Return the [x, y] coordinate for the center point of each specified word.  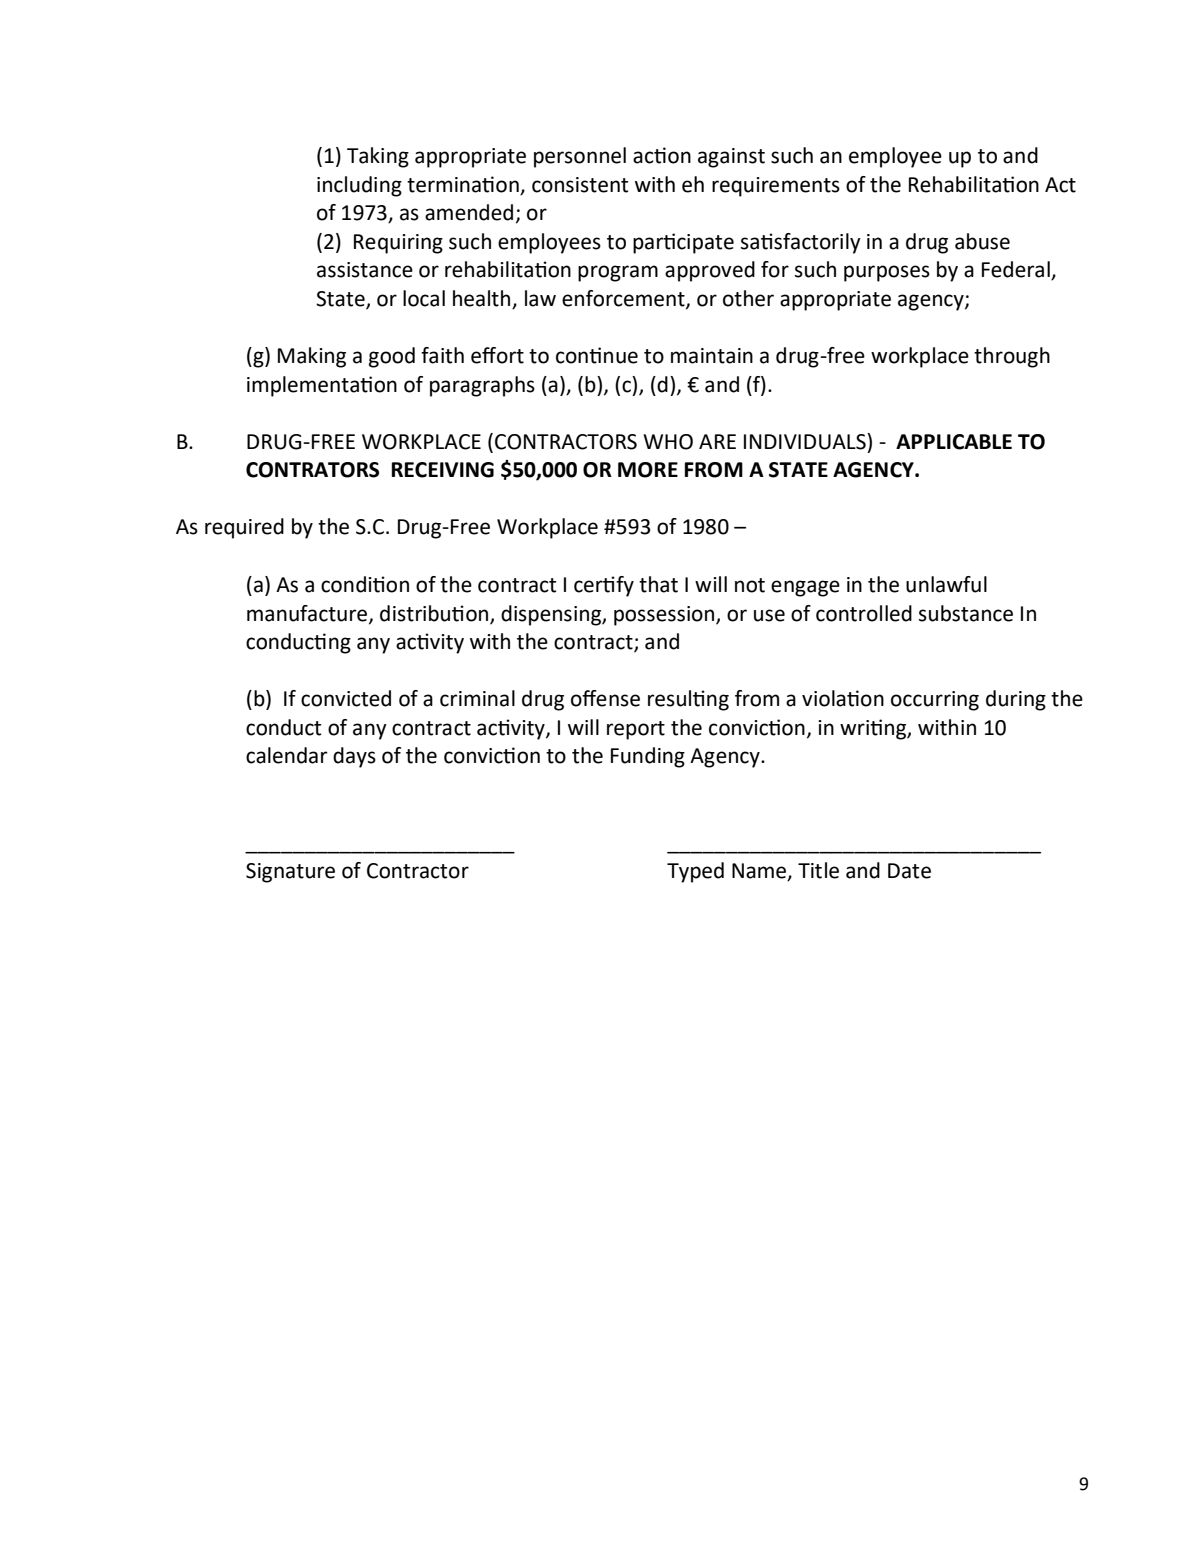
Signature [290, 873]
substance [966, 613]
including [359, 186]
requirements [776, 187]
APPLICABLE [954, 442]
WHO [668, 442]
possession [665, 616]
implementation [322, 386]
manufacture [307, 613]
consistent [580, 185]
